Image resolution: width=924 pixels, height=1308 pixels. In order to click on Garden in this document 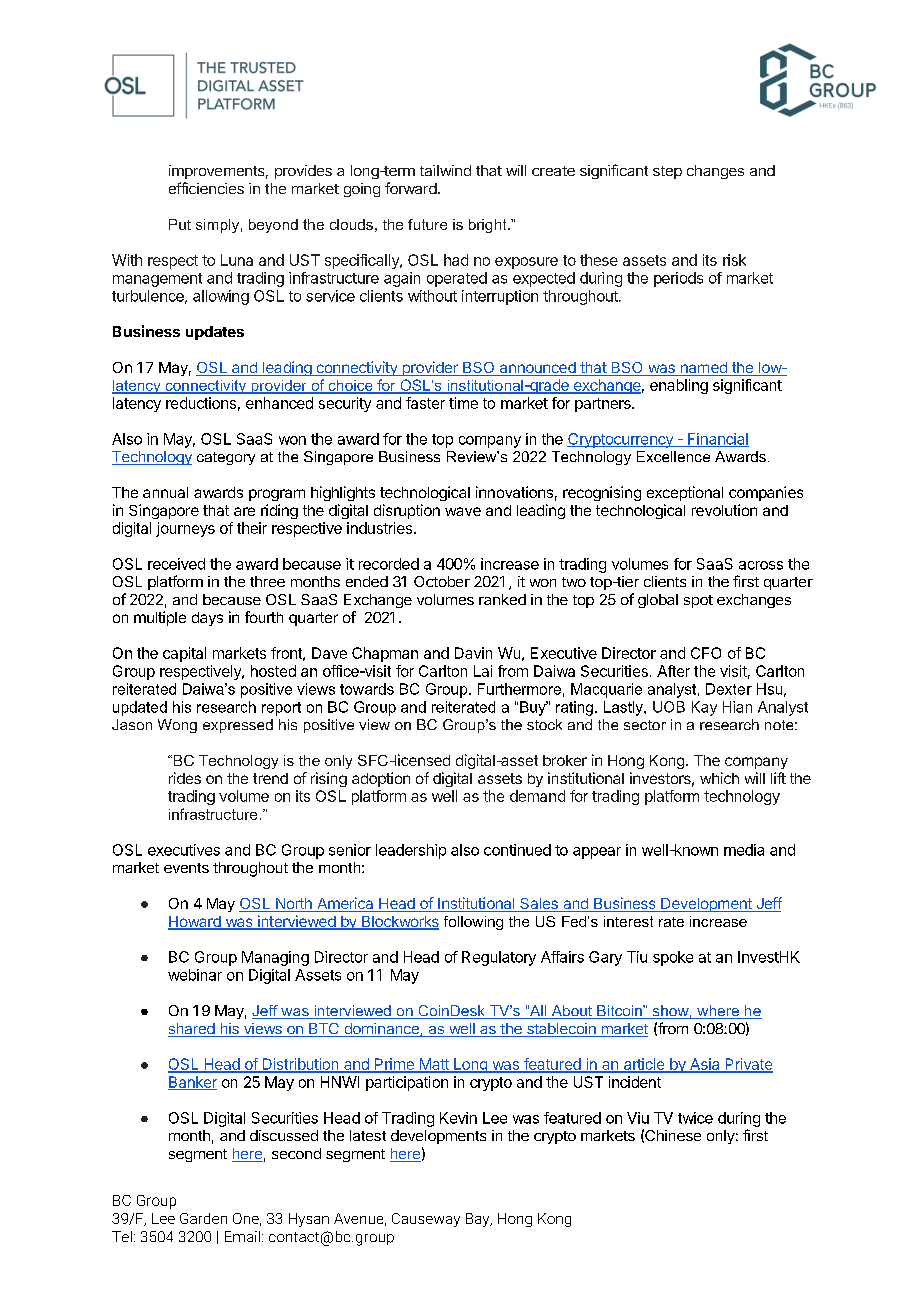, I will do `click(203, 1218)`.
